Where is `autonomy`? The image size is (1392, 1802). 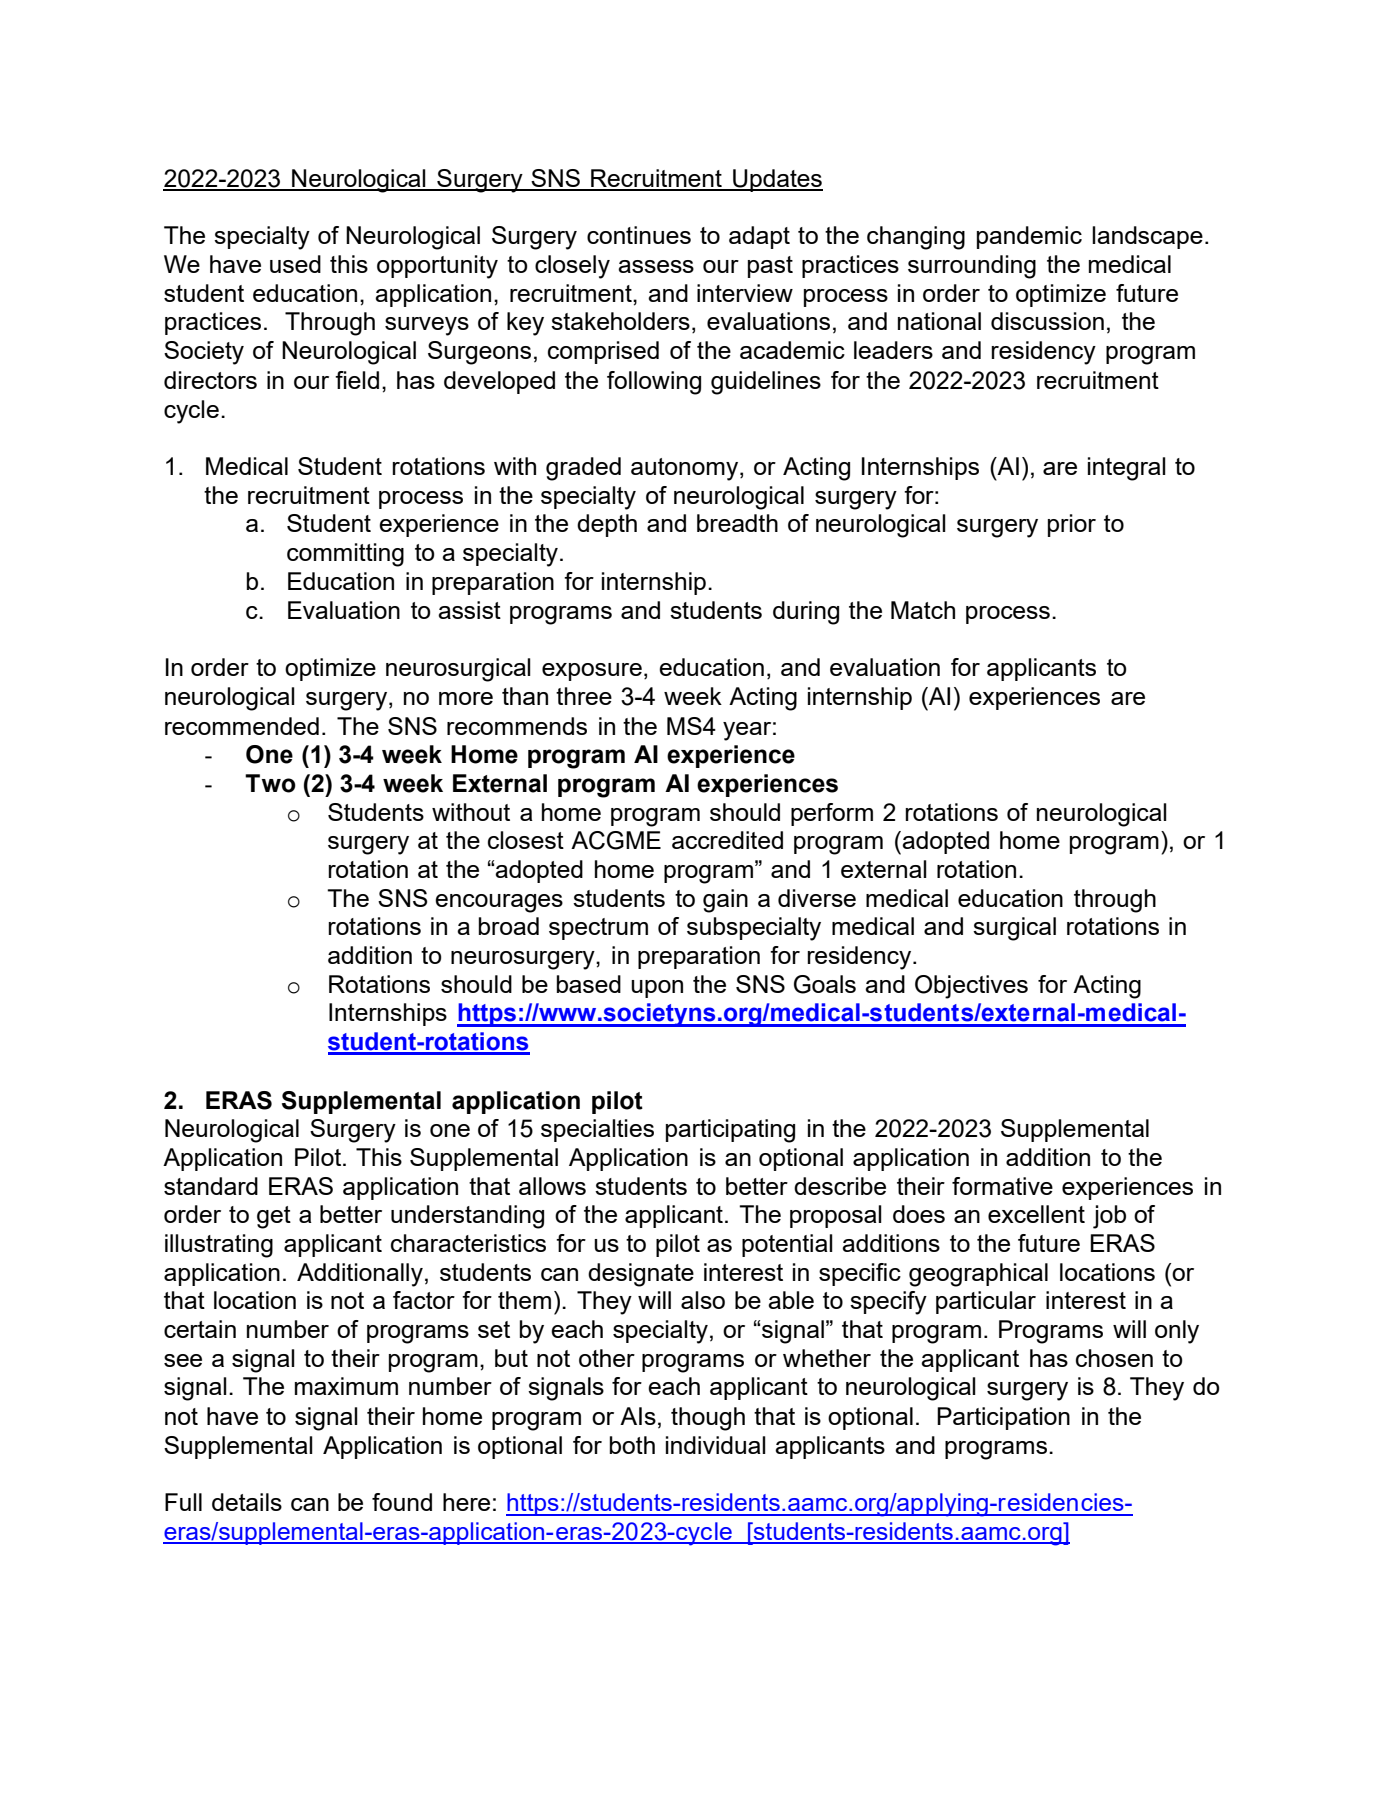 autonomy is located at coordinates (686, 469).
